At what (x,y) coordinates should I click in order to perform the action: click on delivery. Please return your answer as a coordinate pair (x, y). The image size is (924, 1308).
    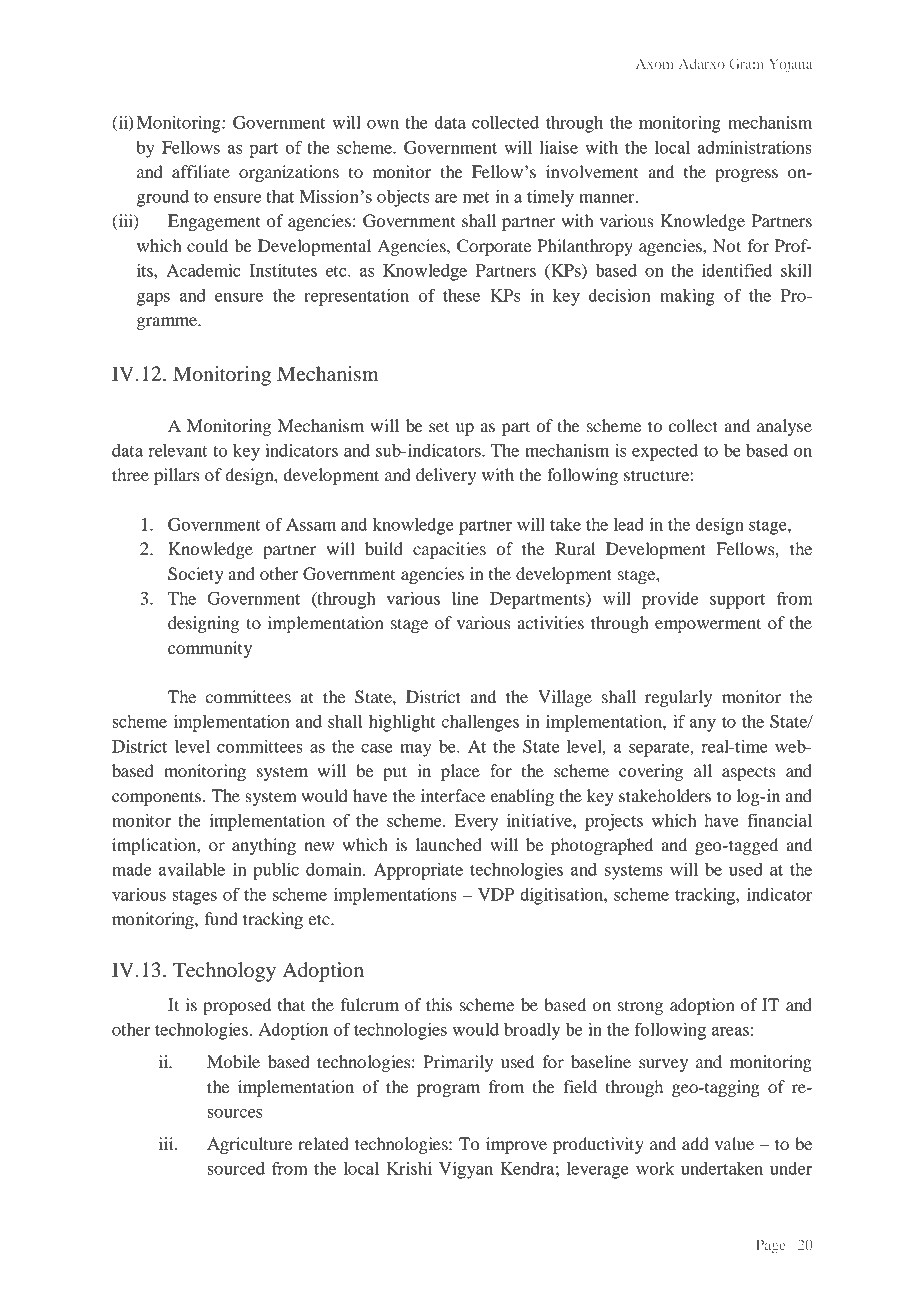
    Looking at the image, I should click on (446, 476).
